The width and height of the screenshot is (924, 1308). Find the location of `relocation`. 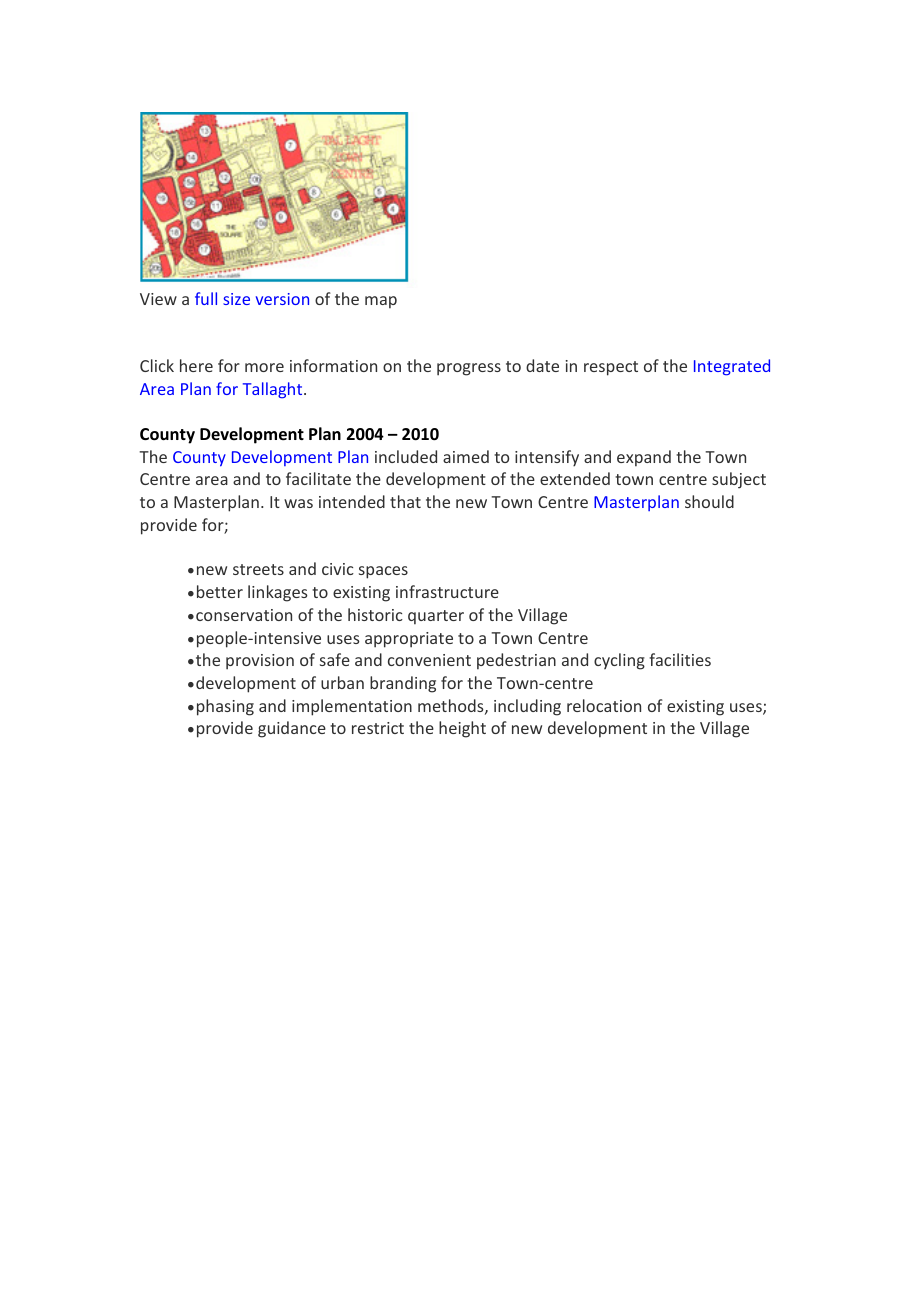

relocation is located at coordinates (604, 705).
